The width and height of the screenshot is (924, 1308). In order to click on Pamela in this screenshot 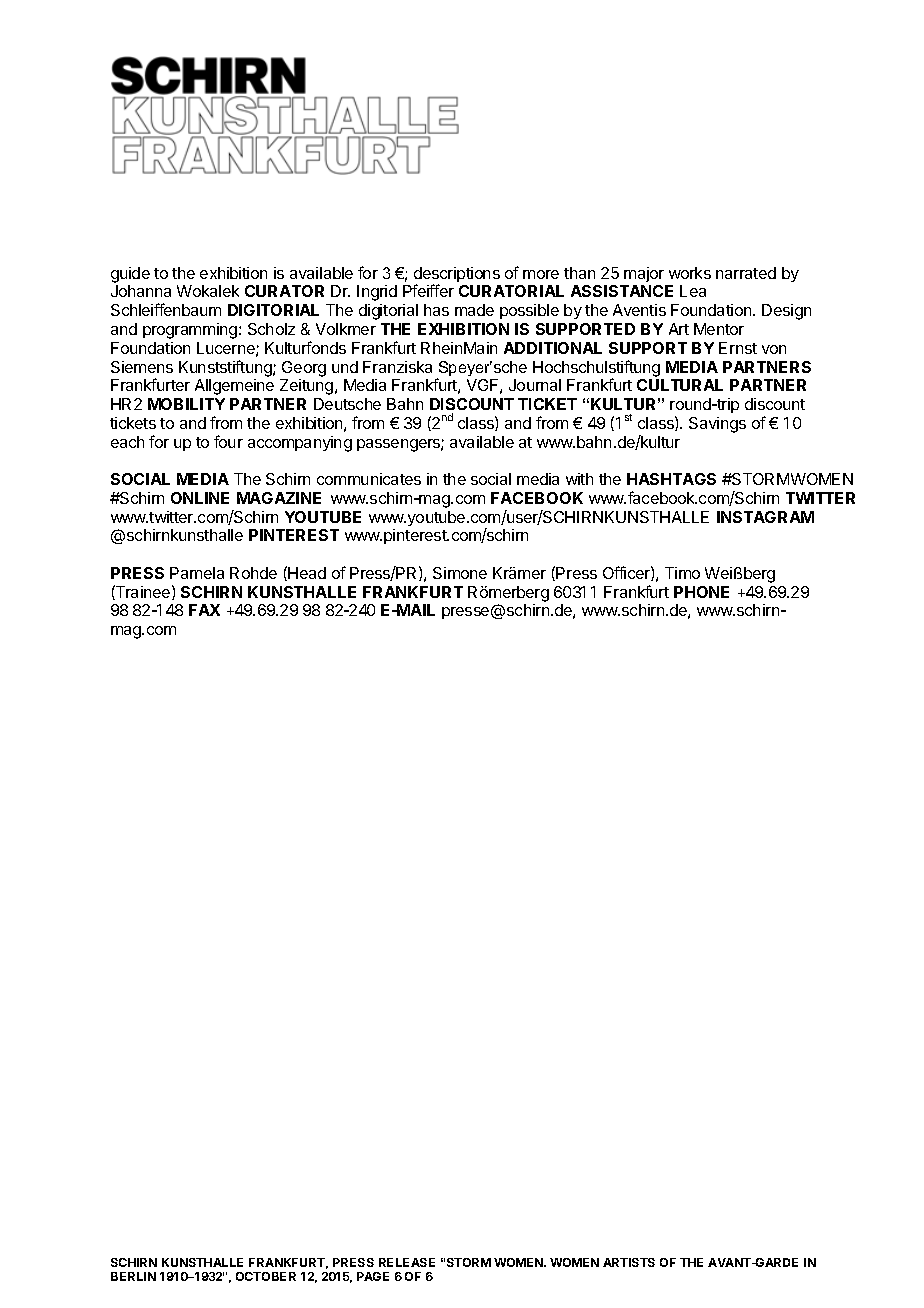, I will do `click(197, 573)`.
